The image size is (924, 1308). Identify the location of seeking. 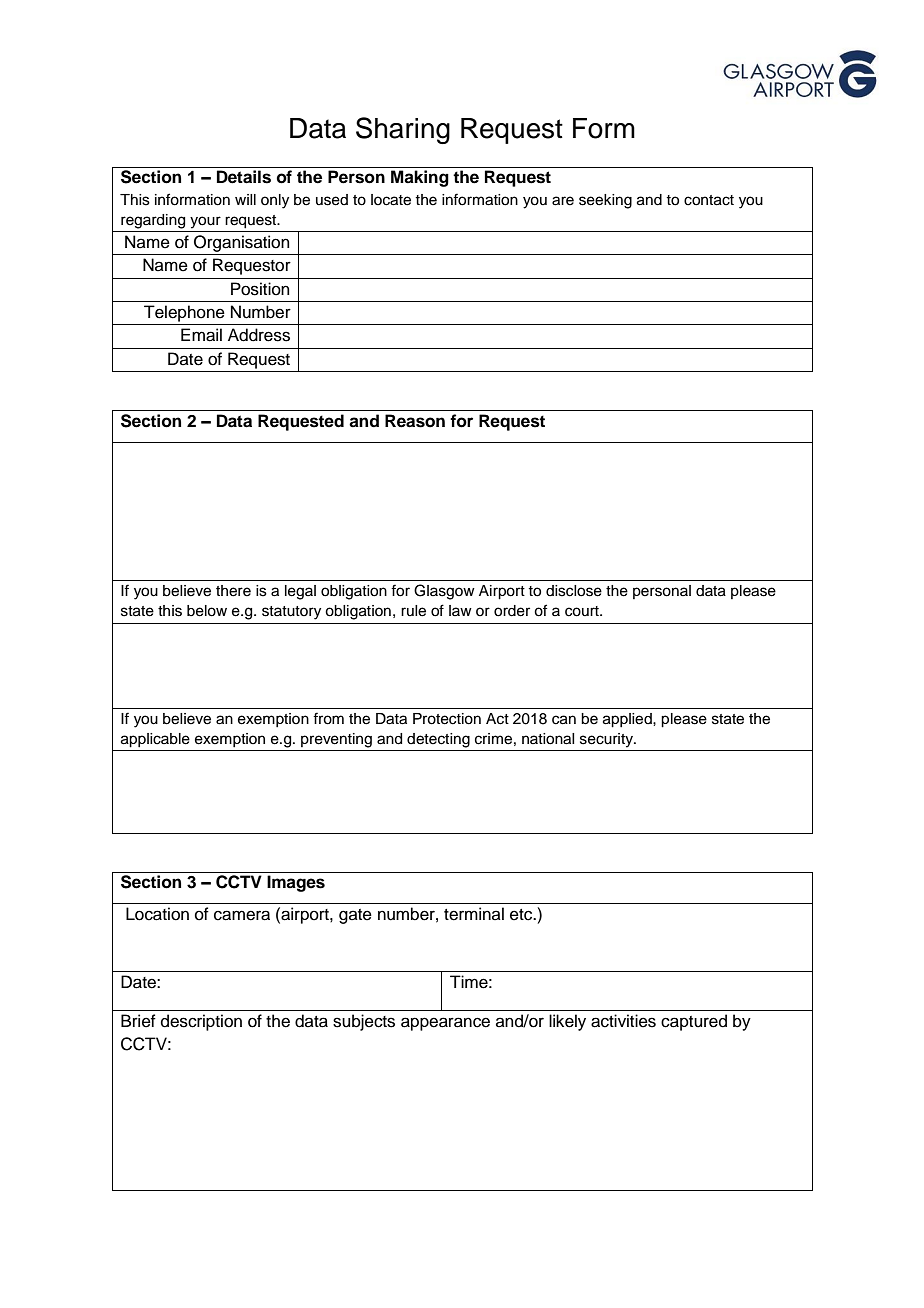
(605, 201).
